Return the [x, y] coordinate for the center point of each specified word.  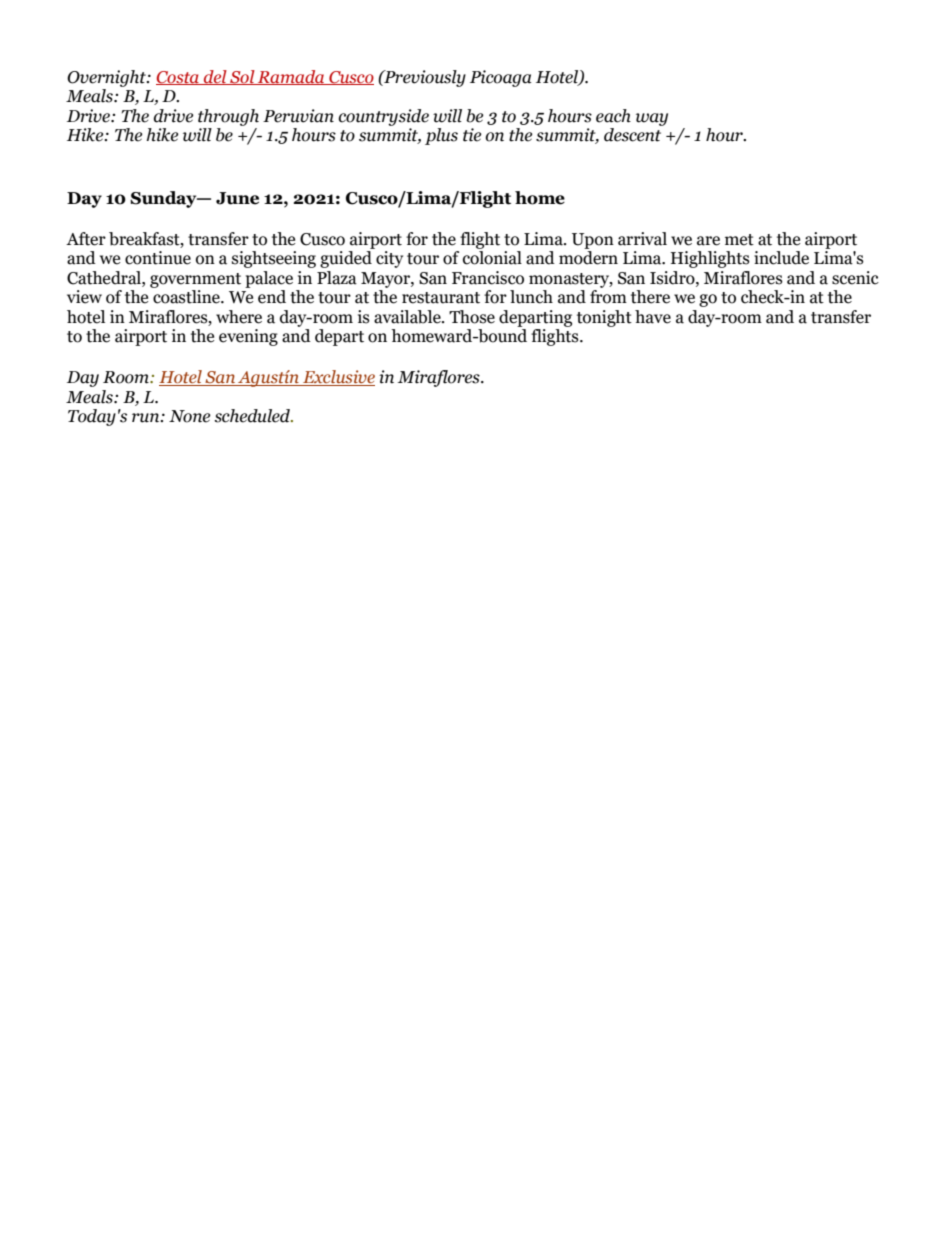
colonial [492, 258]
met [739, 240]
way [652, 119]
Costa [178, 78]
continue [158, 258]
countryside [383, 117]
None [189, 416]
